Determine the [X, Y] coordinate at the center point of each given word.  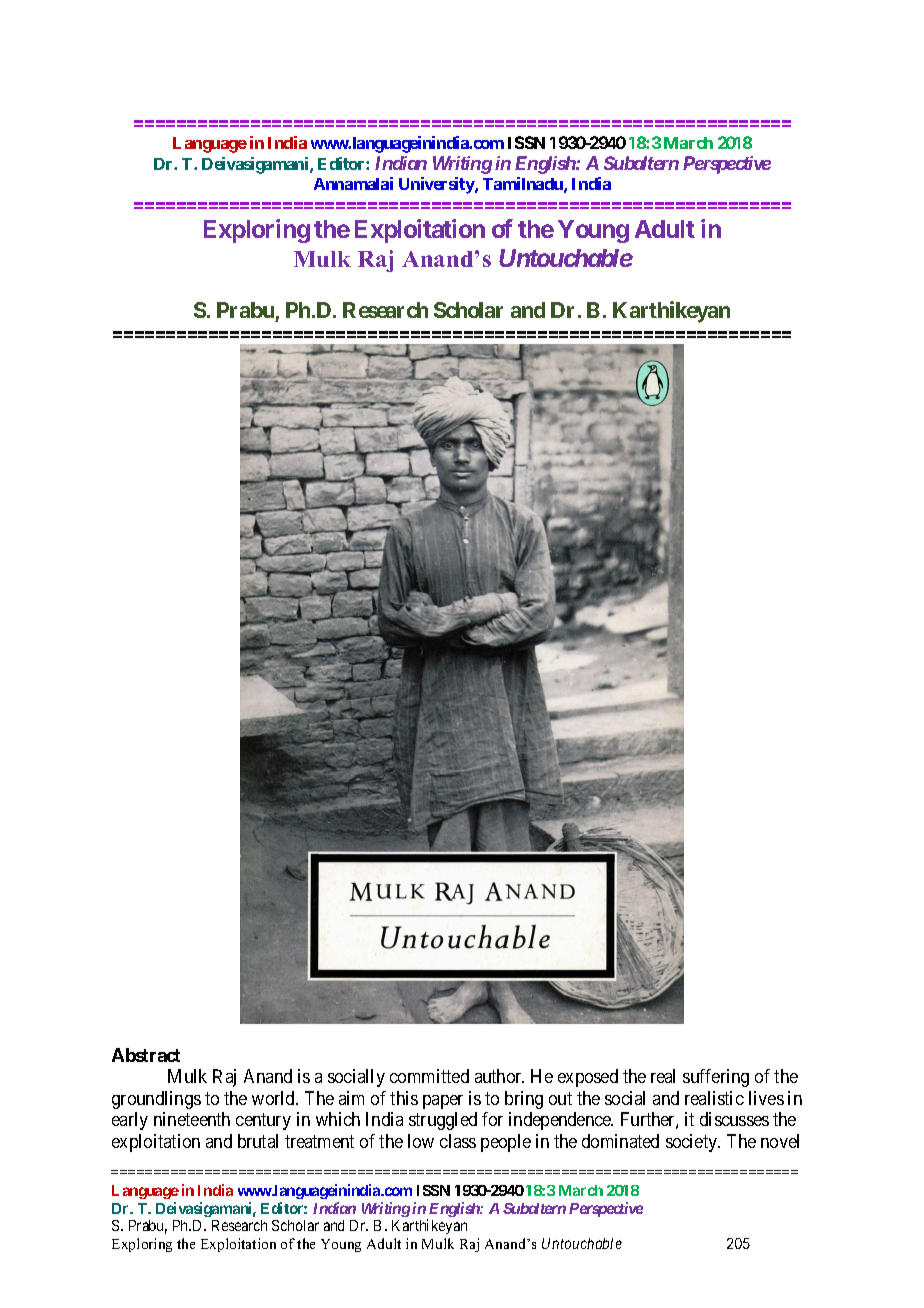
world [274, 1098]
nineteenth [192, 1119]
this [404, 1098]
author [499, 1076]
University [437, 185]
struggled [443, 1121]
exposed [588, 1078]
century [263, 1121]
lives [766, 1098]
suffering [716, 1078]
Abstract [146, 1055]
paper [443, 1102]
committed [429, 1076]
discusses [734, 1119]
